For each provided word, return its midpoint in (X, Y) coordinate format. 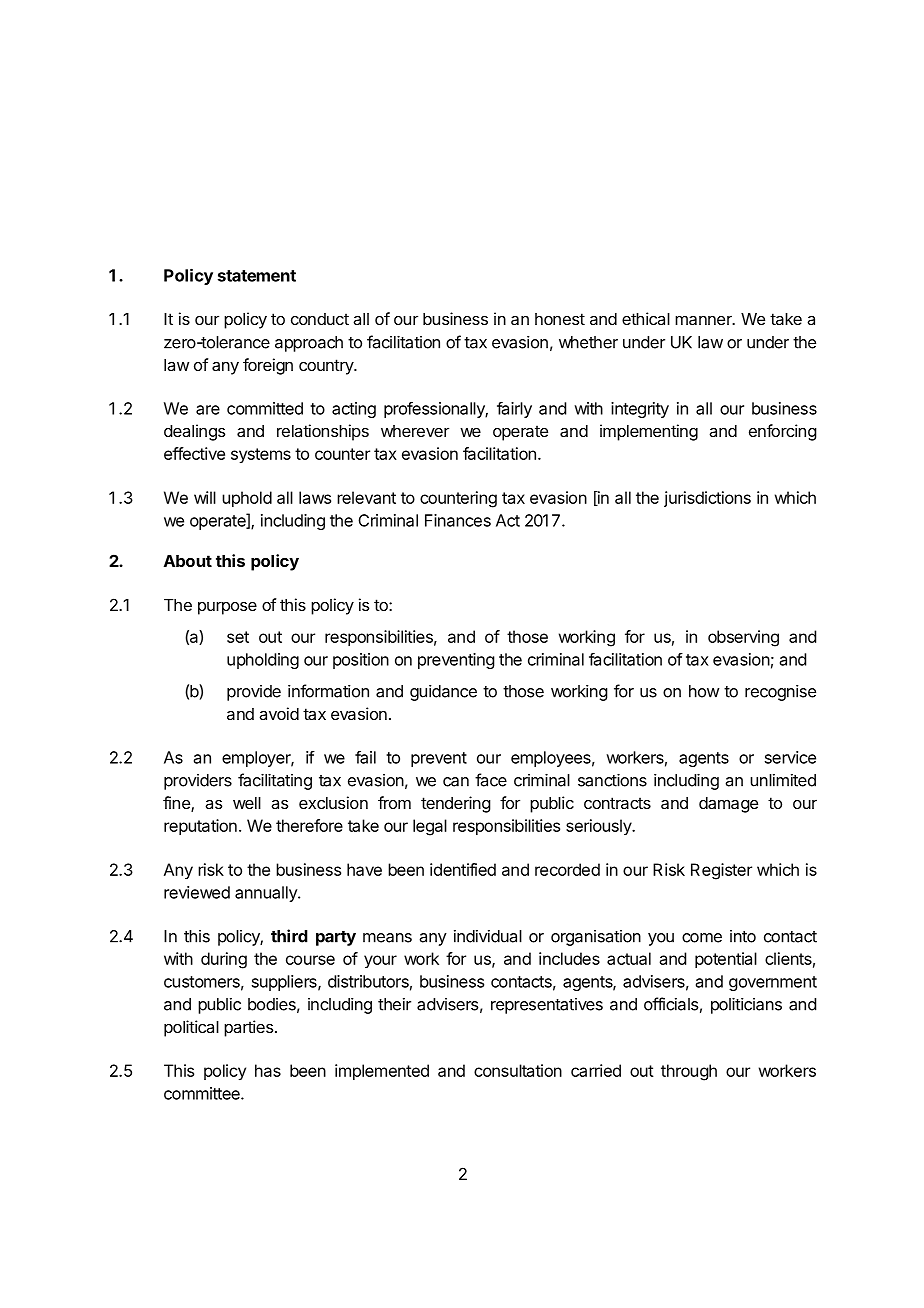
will (205, 497)
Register (721, 871)
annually (267, 894)
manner (704, 320)
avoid (279, 713)
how (704, 691)
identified (463, 869)
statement (257, 276)
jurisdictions (707, 499)
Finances (458, 520)
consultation (518, 1070)
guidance (443, 693)
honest (560, 319)
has (268, 1070)
